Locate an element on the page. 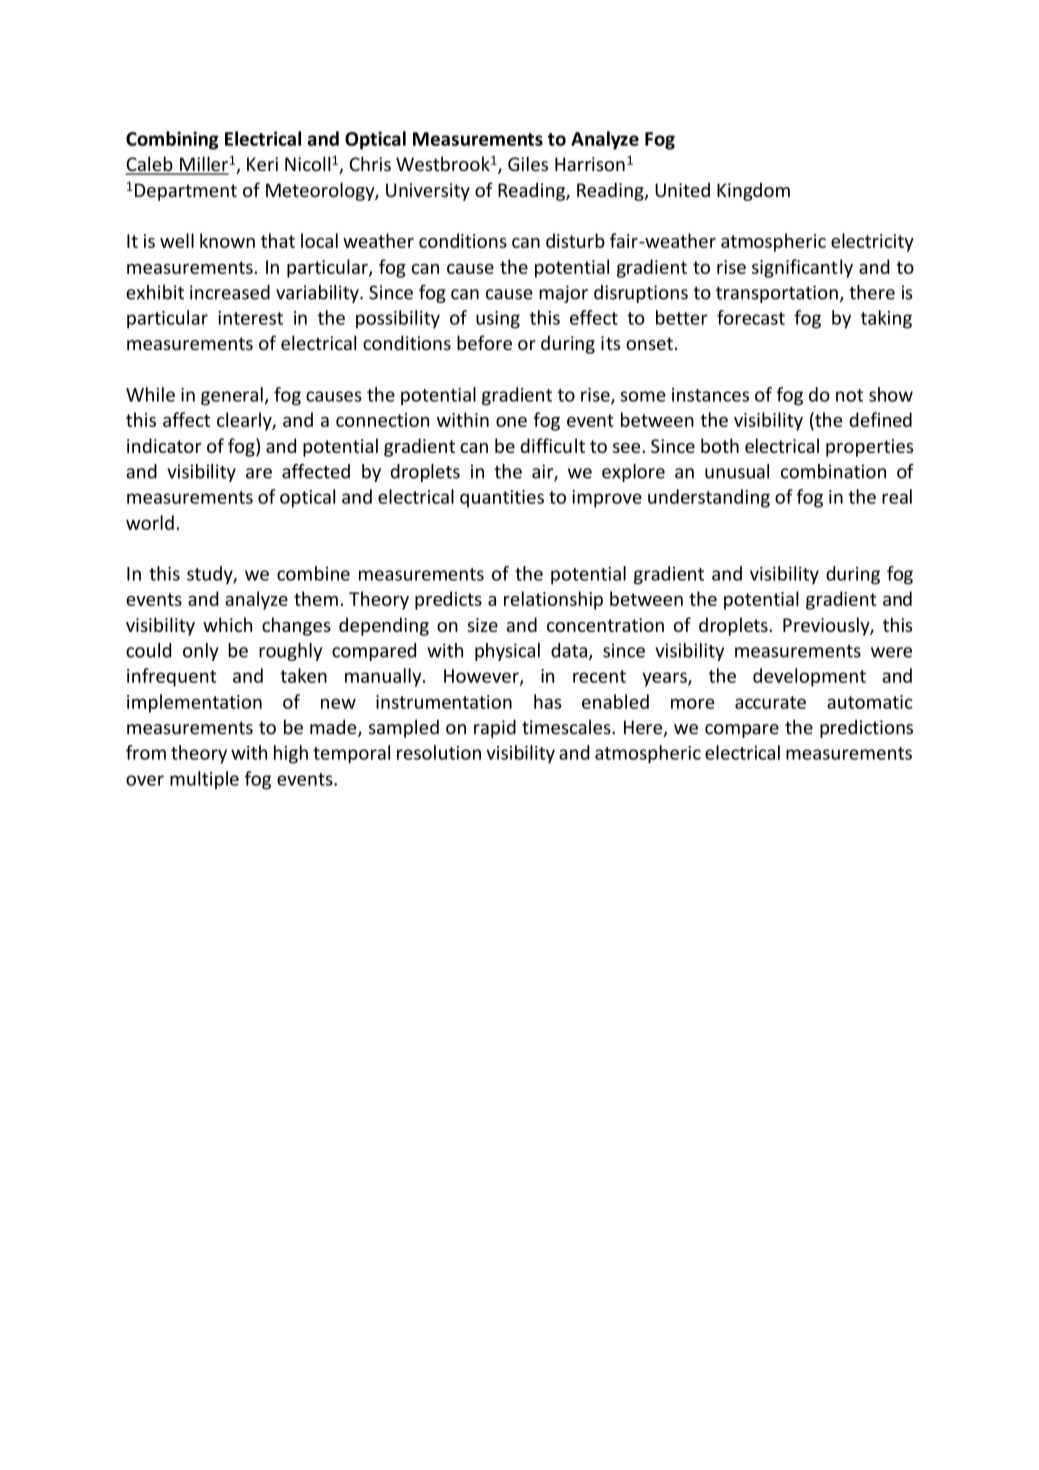  not is located at coordinates (849, 395).
